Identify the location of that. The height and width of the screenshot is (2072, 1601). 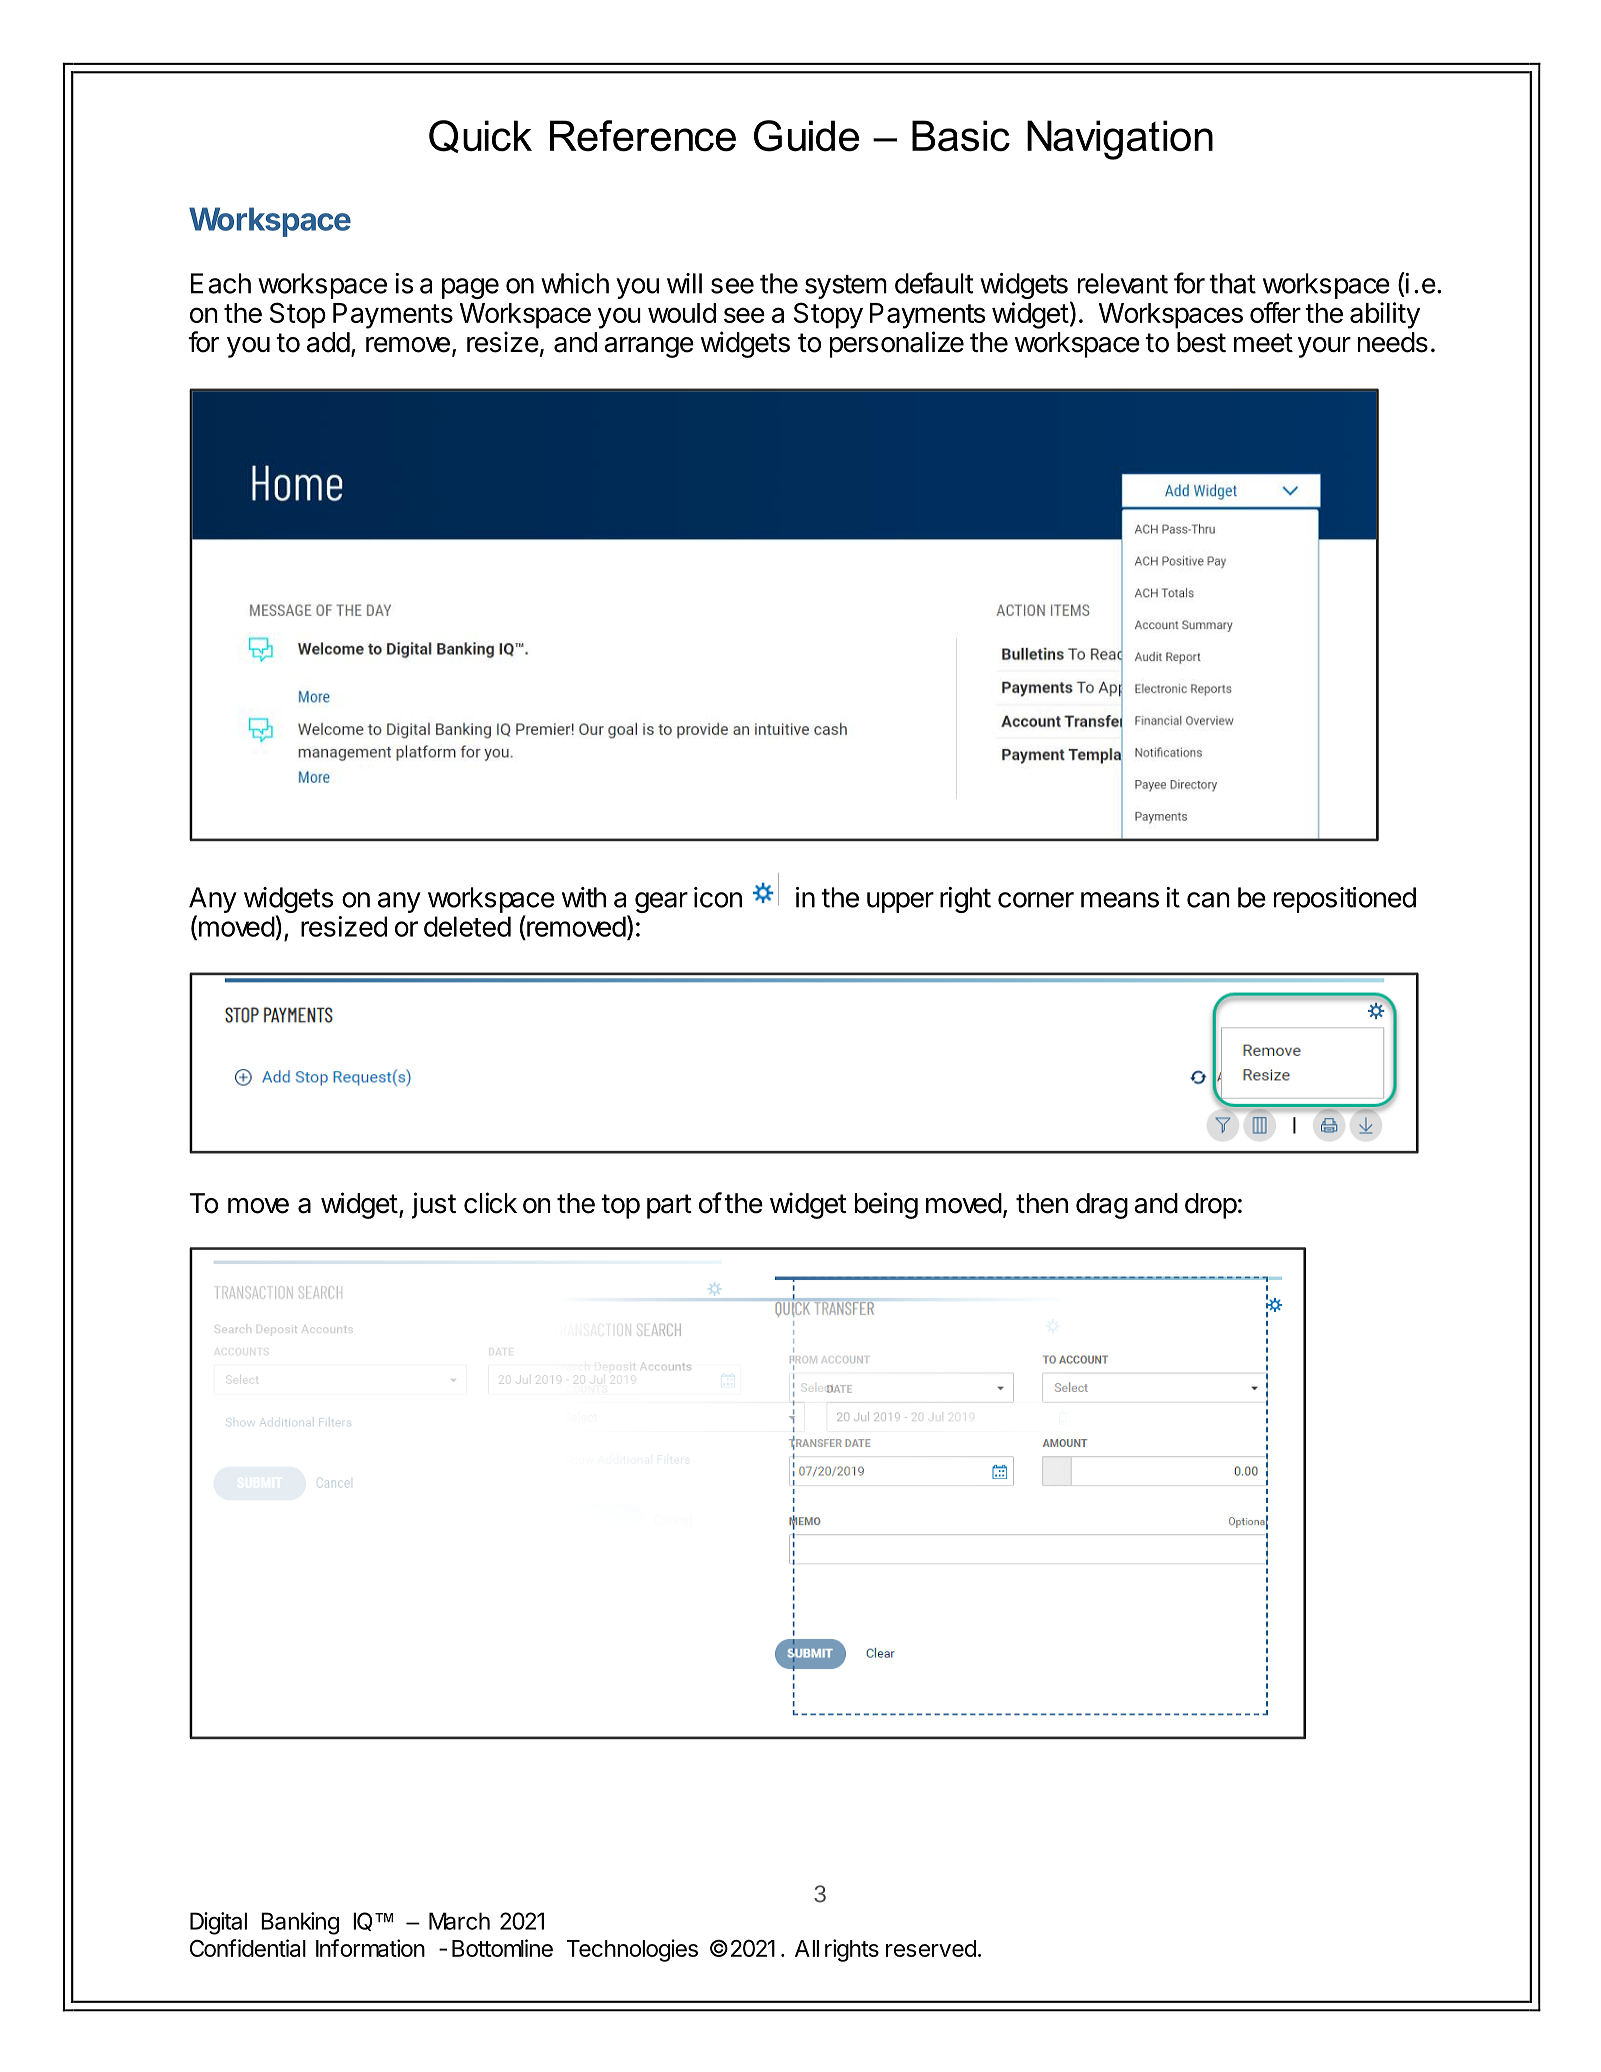
(1232, 283).
